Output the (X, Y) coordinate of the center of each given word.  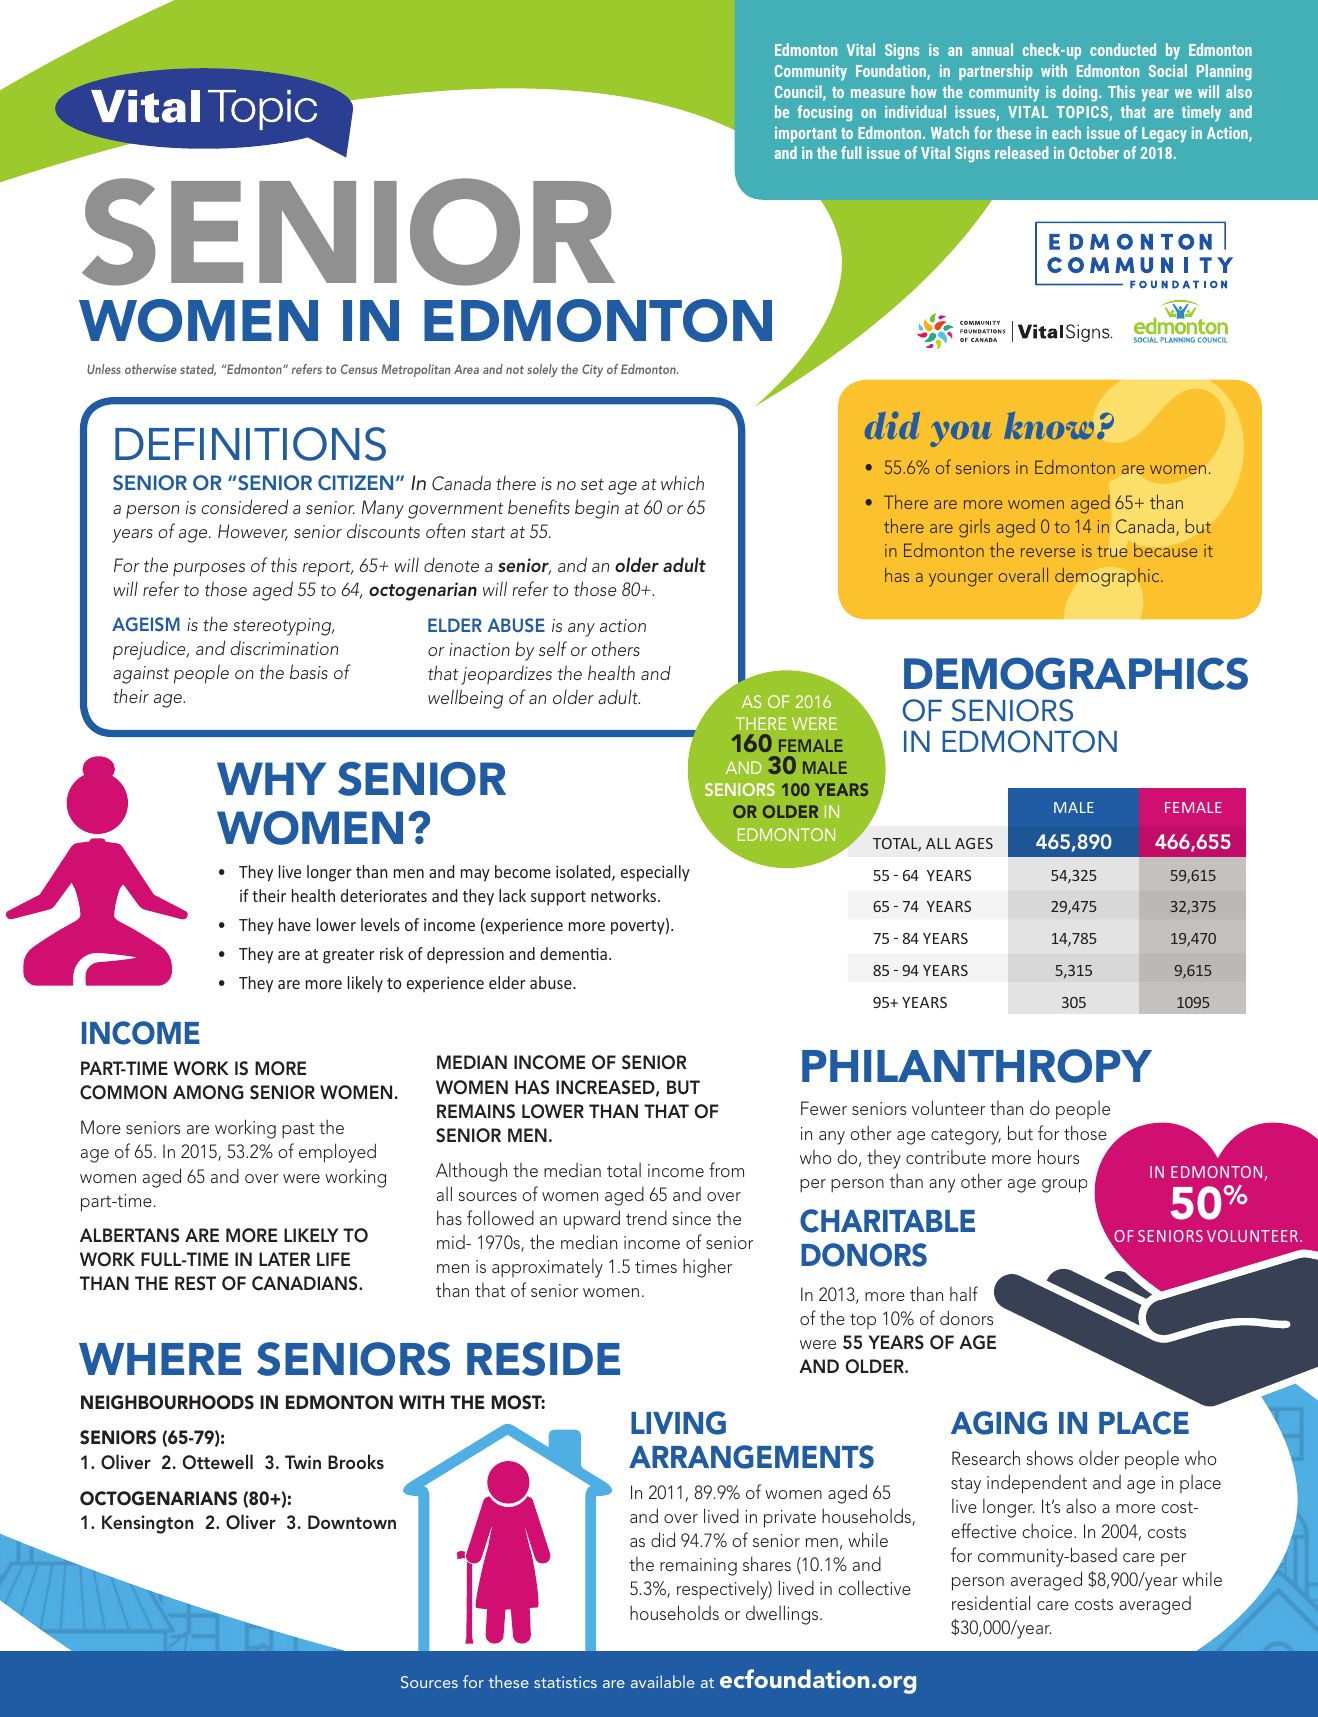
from (726, 1169)
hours (1058, 1156)
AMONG (208, 1092)
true (1112, 551)
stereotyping (283, 627)
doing (1081, 93)
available (663, 1681)
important (806, 135)
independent (1037, 1484)
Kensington (147, 1524)
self (553, 648)
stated (198, 370)
